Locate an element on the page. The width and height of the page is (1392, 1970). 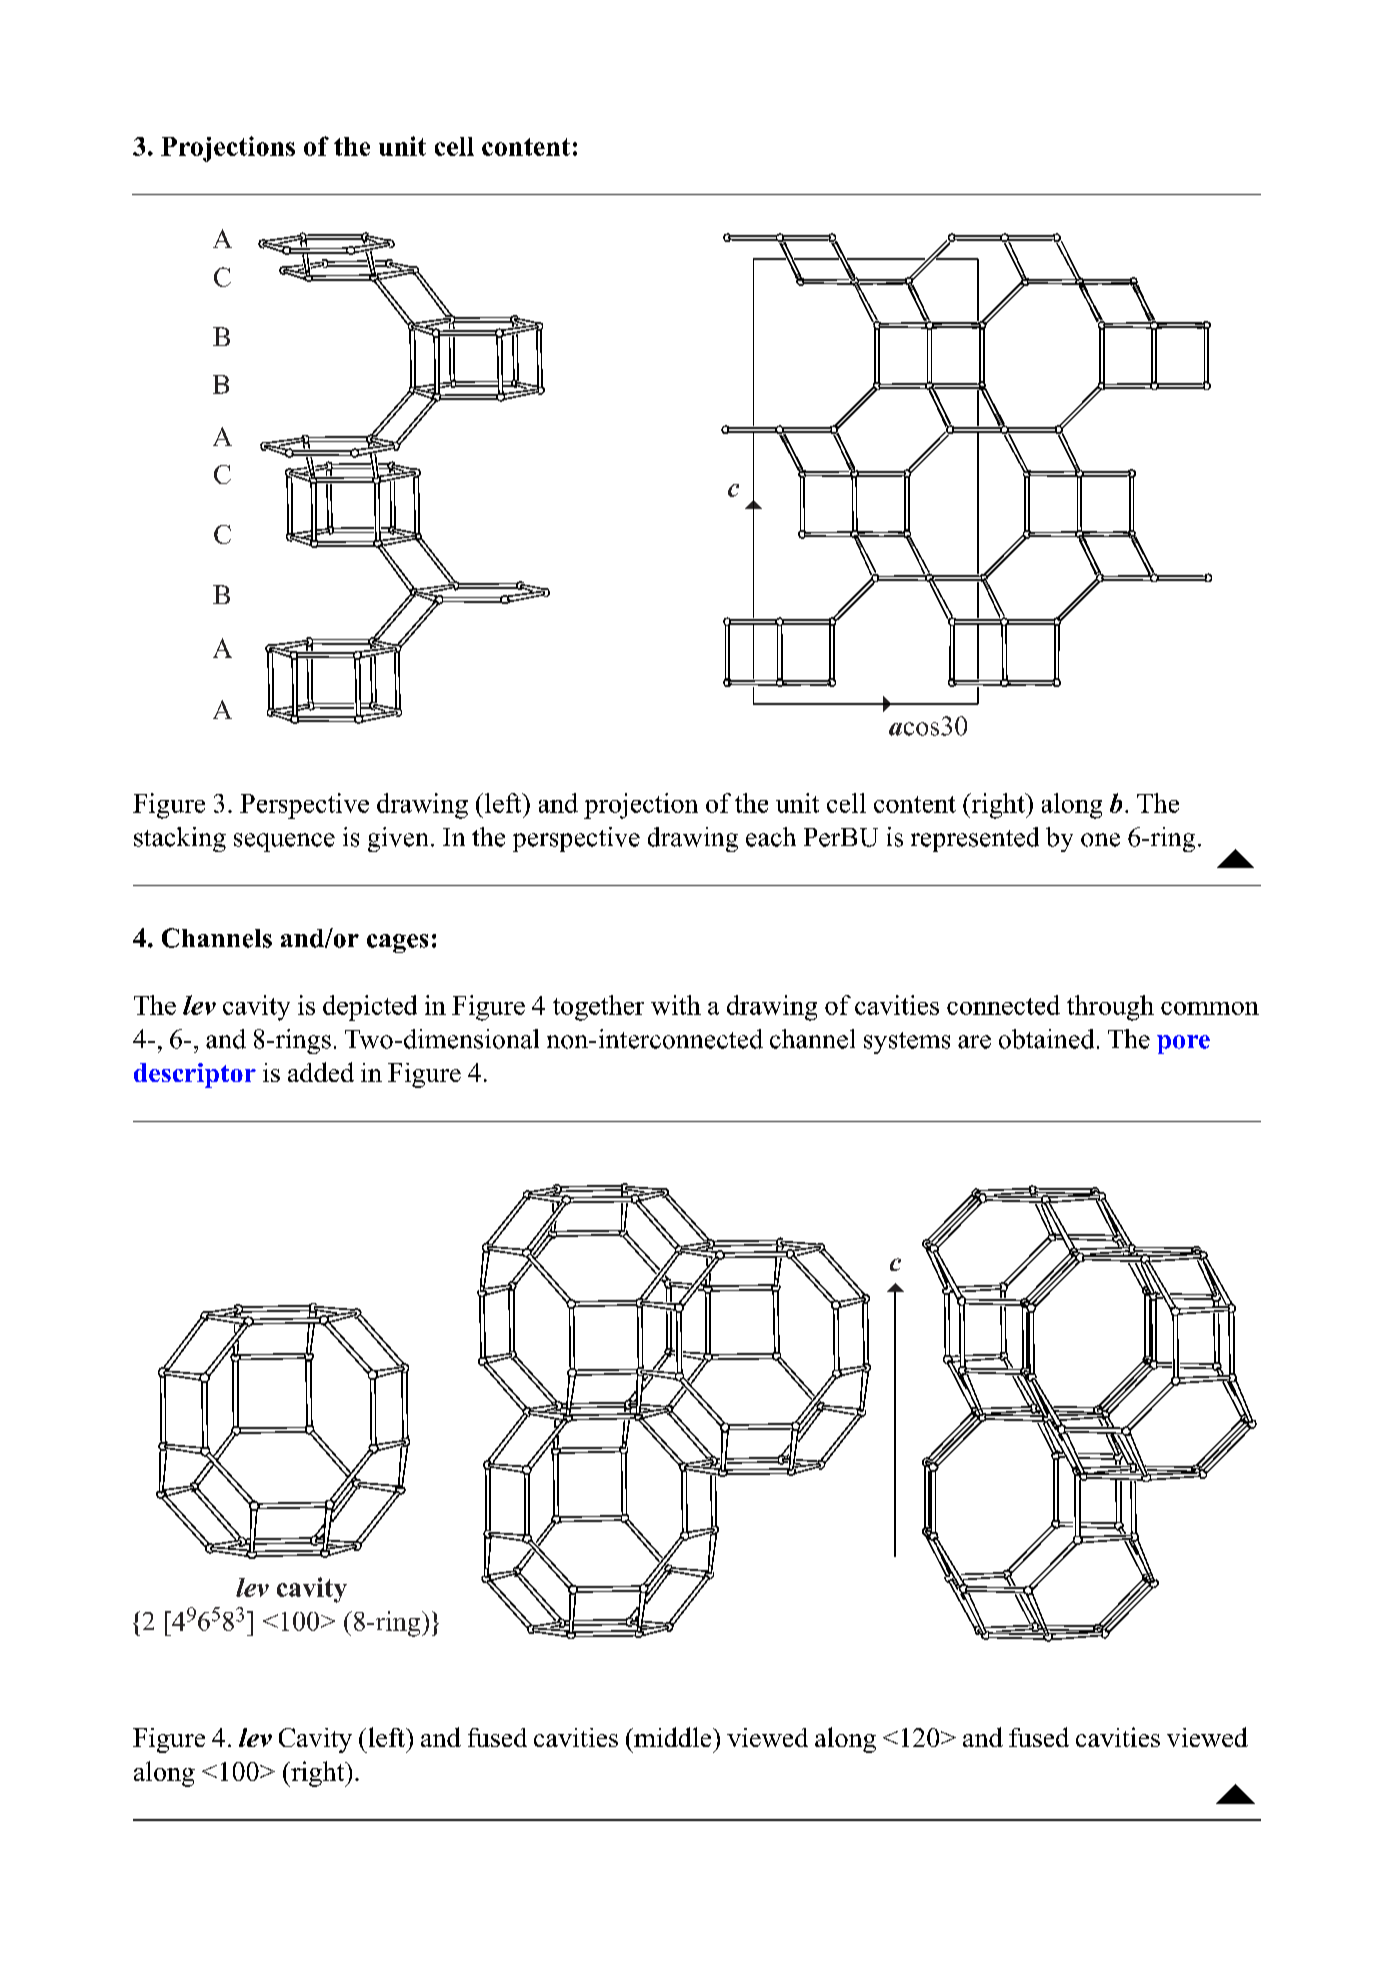
one is located at coordinates (1100, 840).
